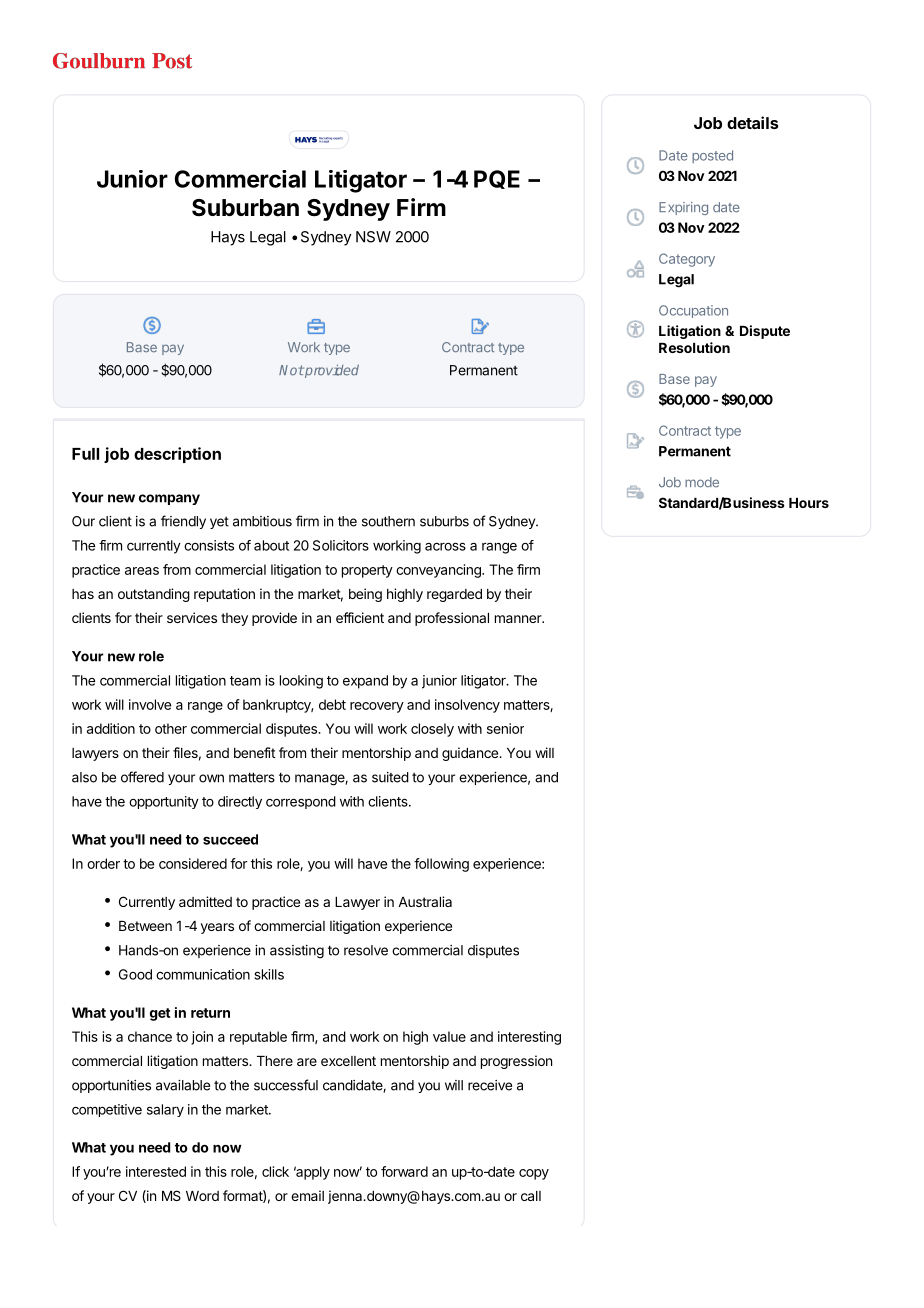 The width and height of the screenshot is (924, 1308). What do you see at coordinates (534, 1174) in the screenshot?
I see `copy` at bounding box center [534, 1174].
